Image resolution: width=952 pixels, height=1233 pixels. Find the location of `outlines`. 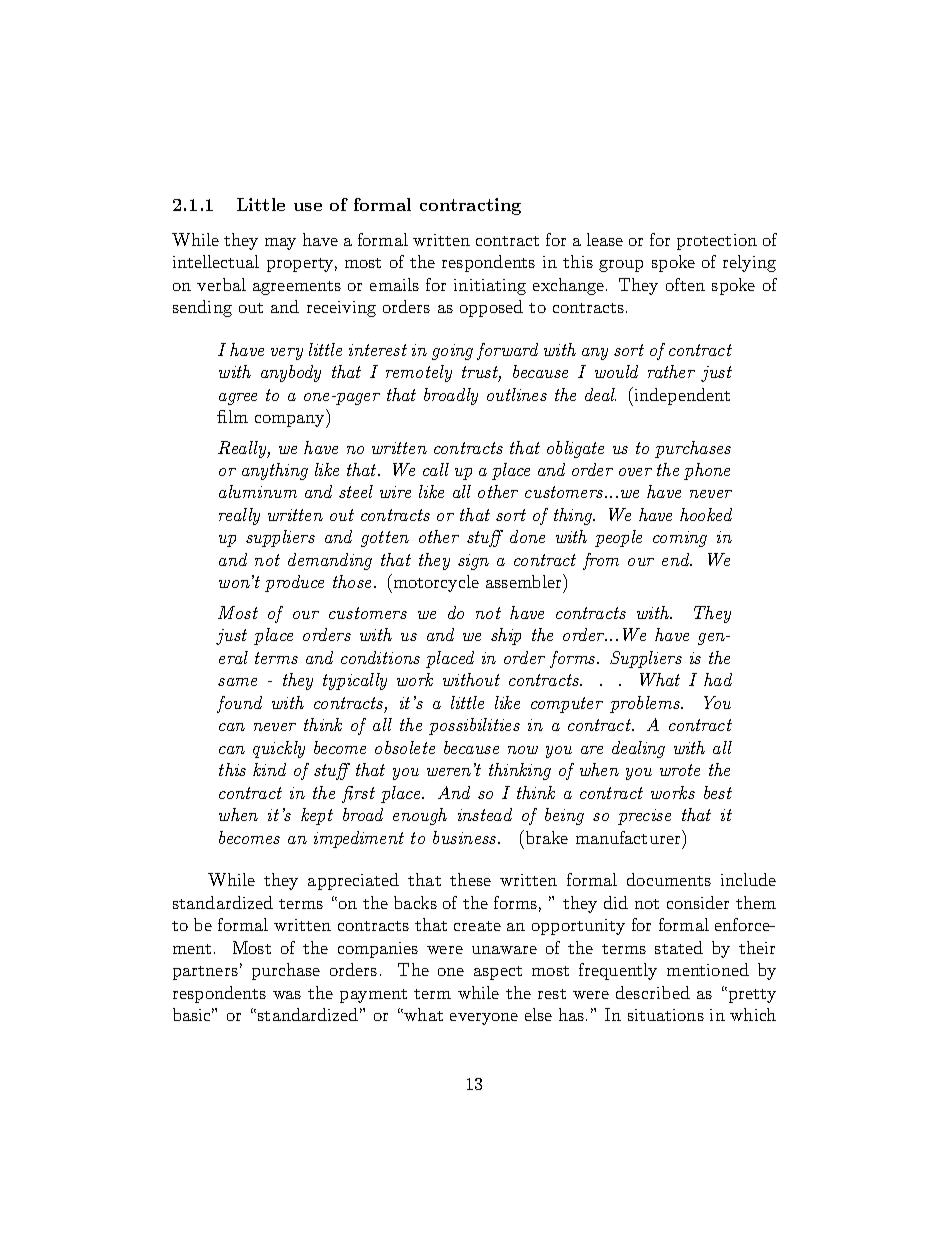

outlines is located at coordinates (517, 394).
